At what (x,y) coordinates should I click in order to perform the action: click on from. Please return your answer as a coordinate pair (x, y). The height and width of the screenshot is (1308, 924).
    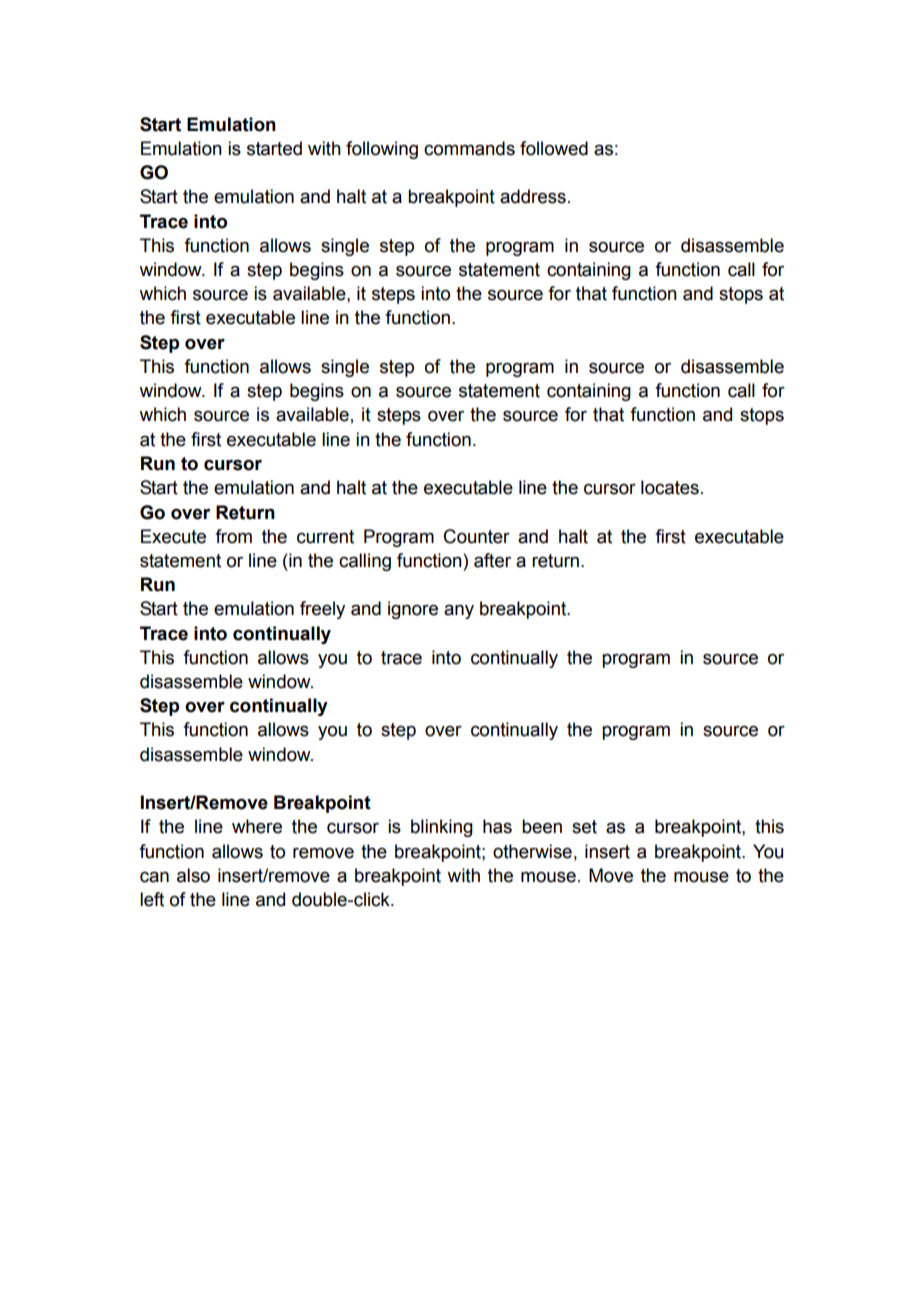
    Looking at the image, I should click on (233, 536).
